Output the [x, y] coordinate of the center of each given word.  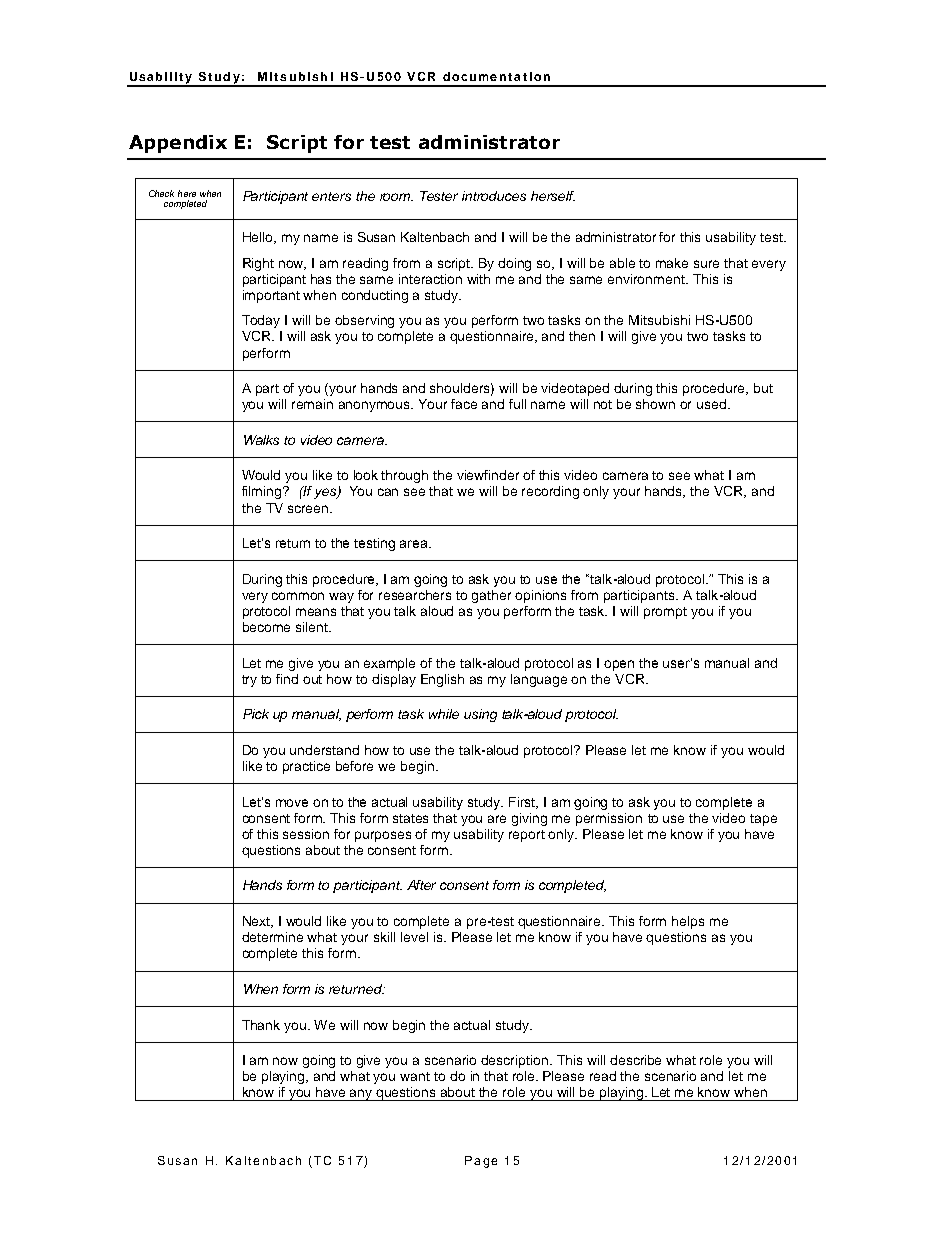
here [187, 193]
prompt [665, 613]
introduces [494, 196]
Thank [261, 1025]
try [249, 681]
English [442, 680]
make [672, 263]
